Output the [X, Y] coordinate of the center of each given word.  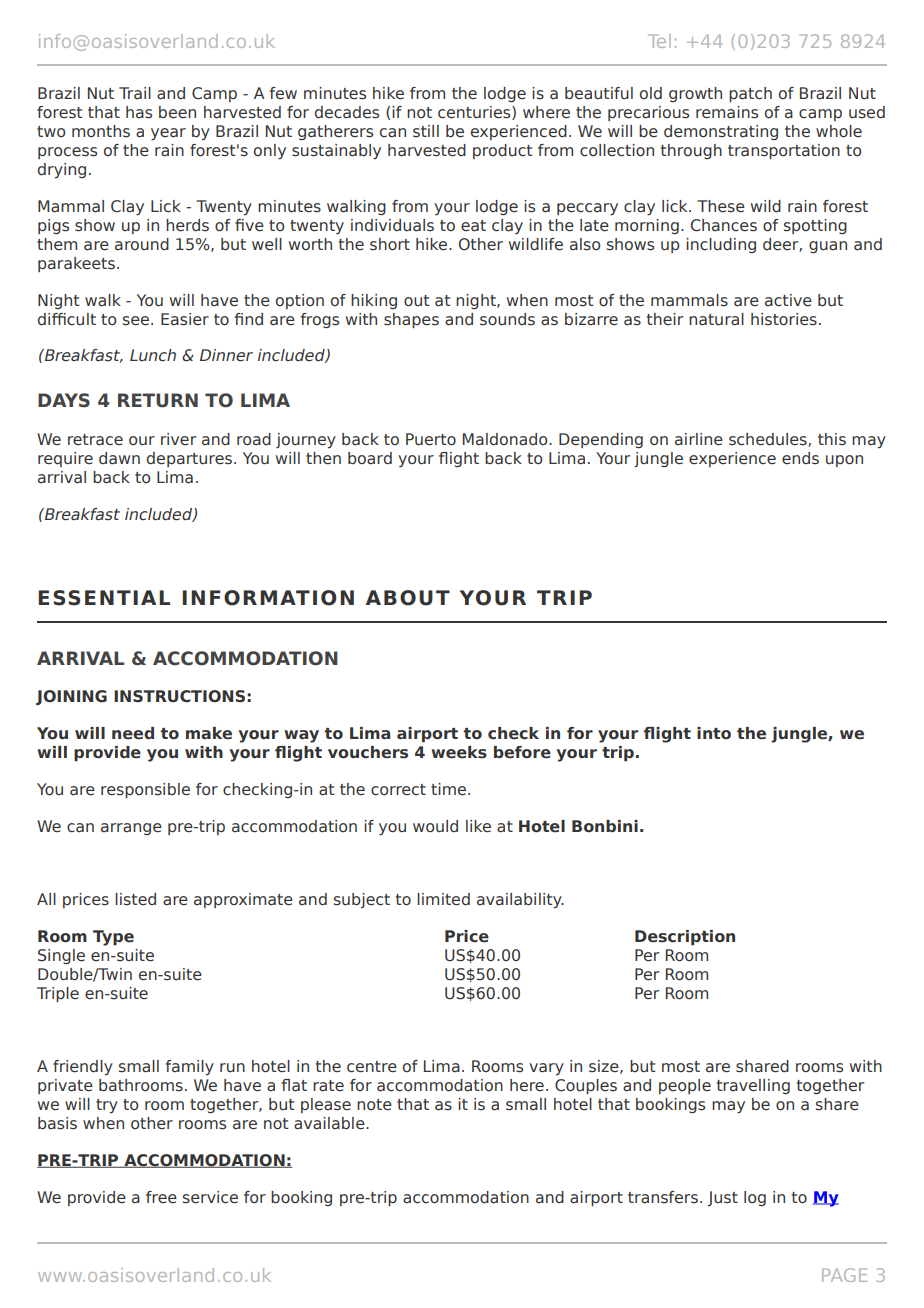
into [714, 733]
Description [685, 938]
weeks [459, 752]
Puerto [431, 439]
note [374, 1105]
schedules [769, 440]
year [168, 134]
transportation [784, 151]
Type [113, 938]
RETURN [158, 400]
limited [443, 899]
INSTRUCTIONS [179, 696]
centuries [475, 113]
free [161, 1197]
